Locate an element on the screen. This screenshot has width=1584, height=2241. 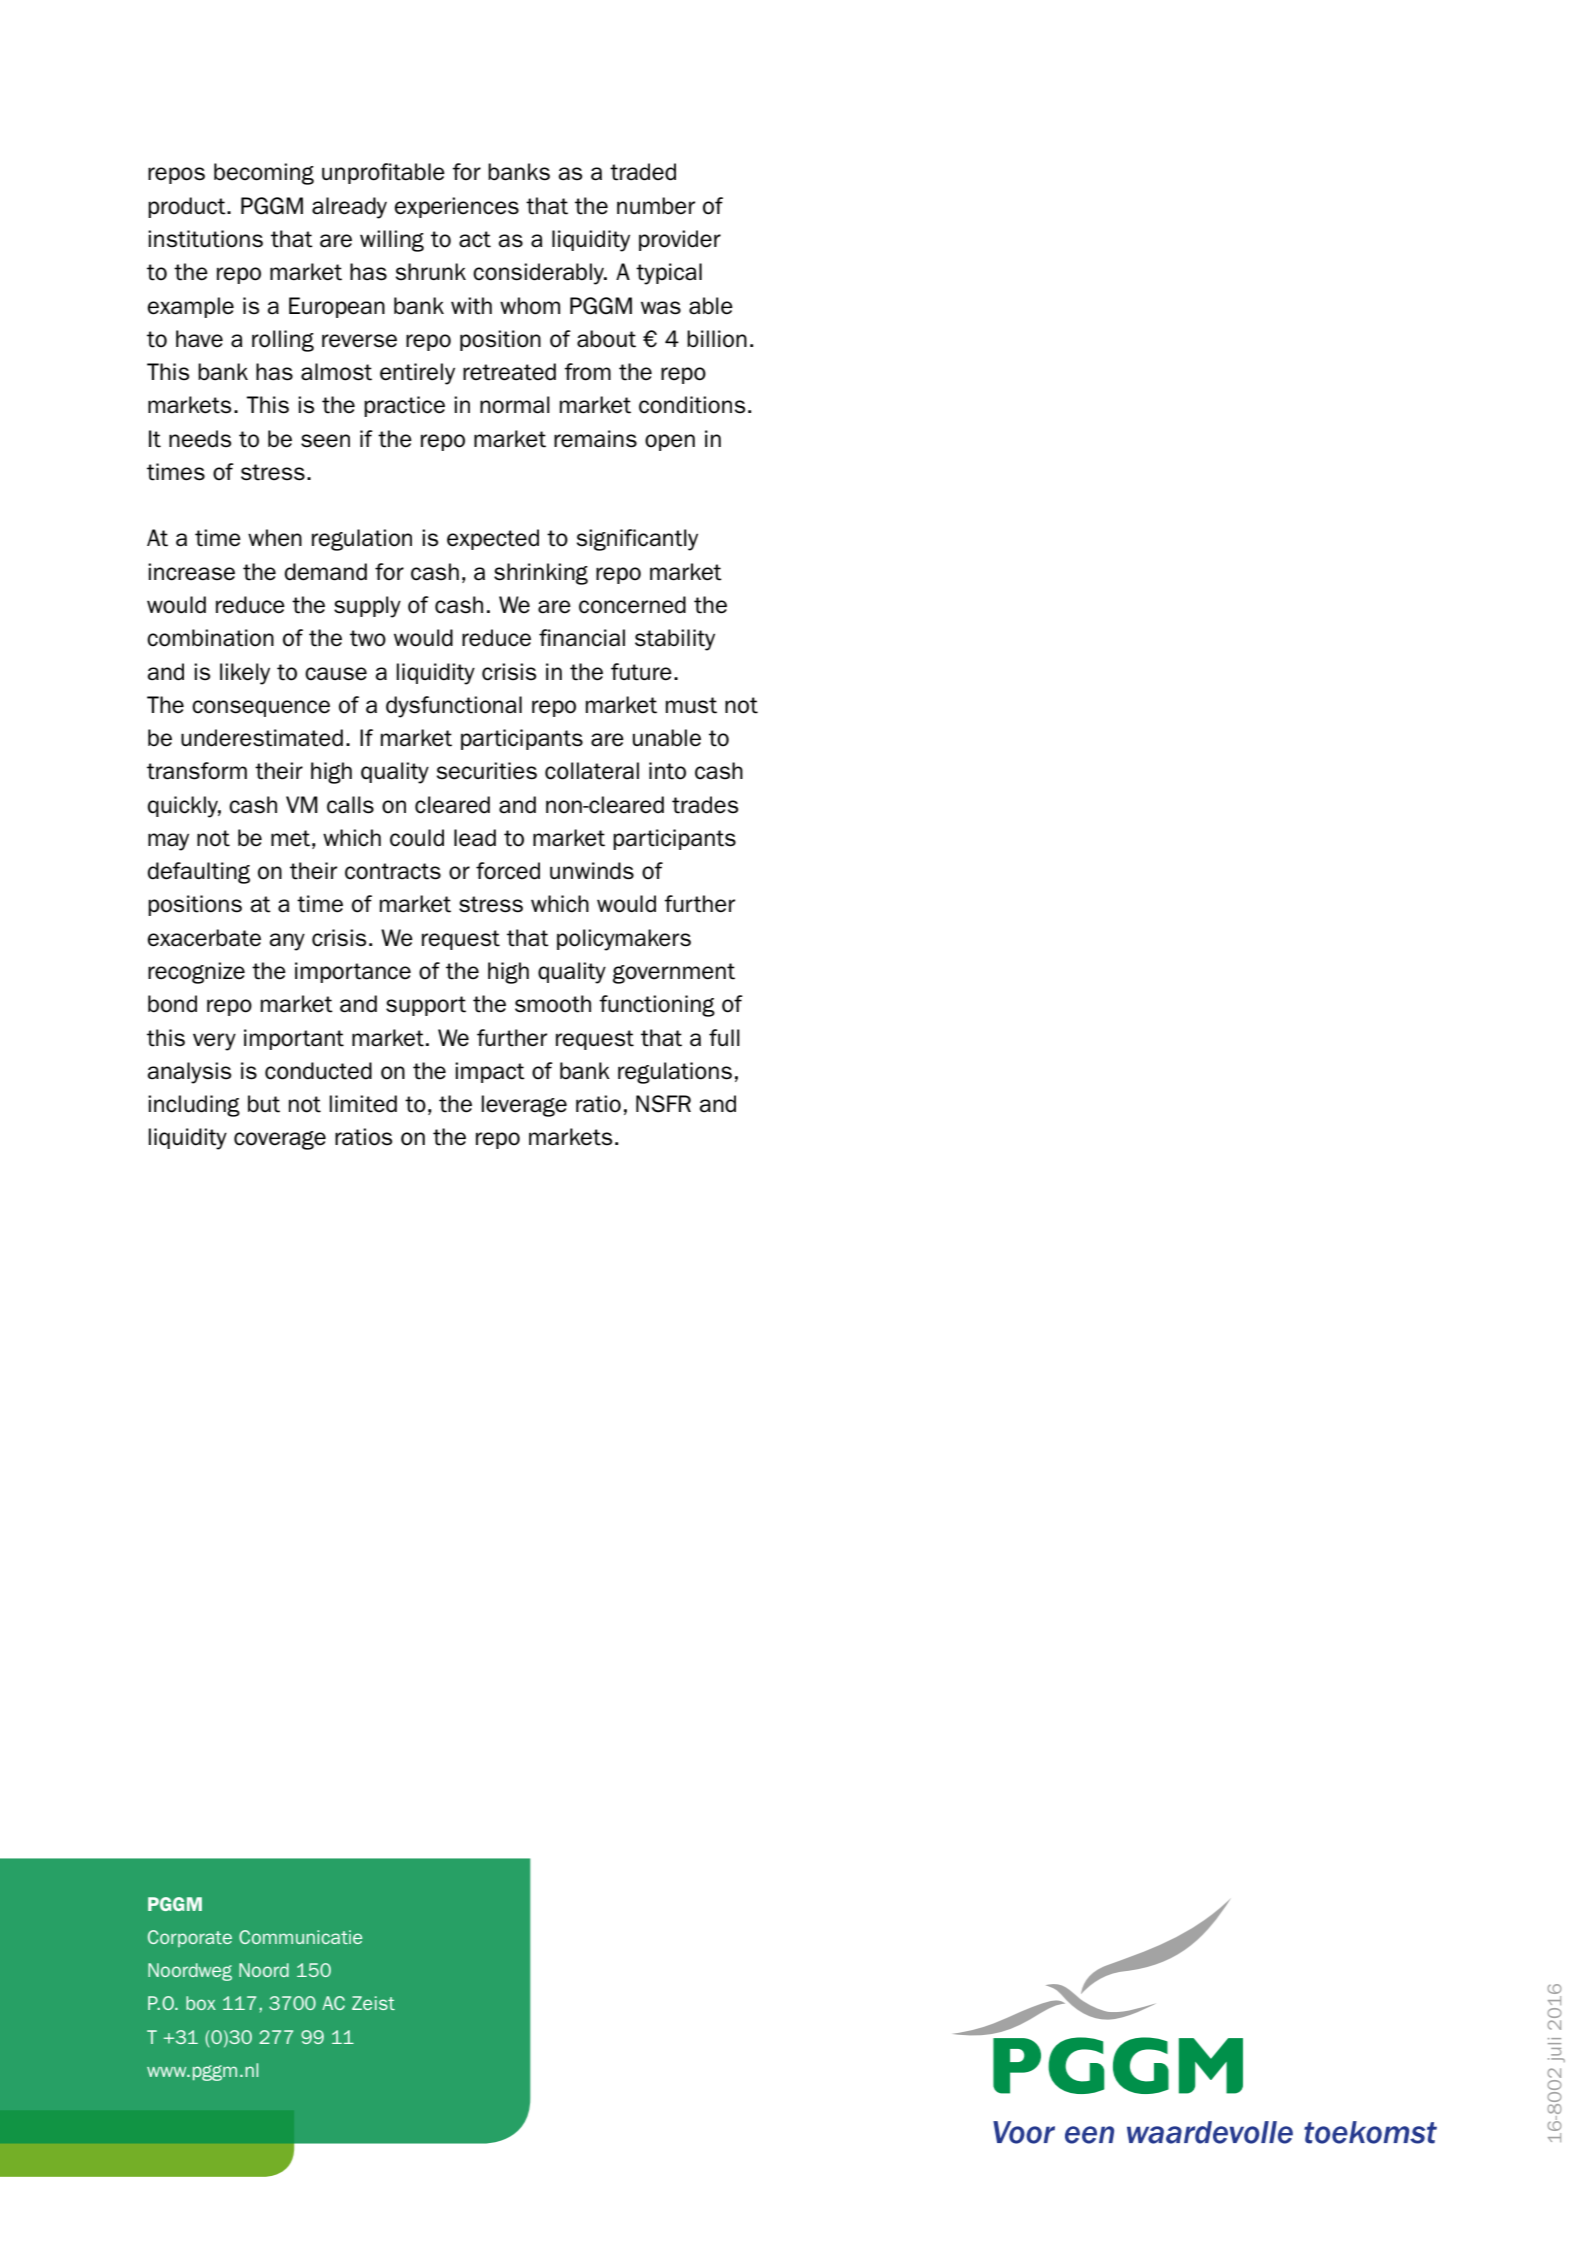
number is located at coordinates (656, 206).
